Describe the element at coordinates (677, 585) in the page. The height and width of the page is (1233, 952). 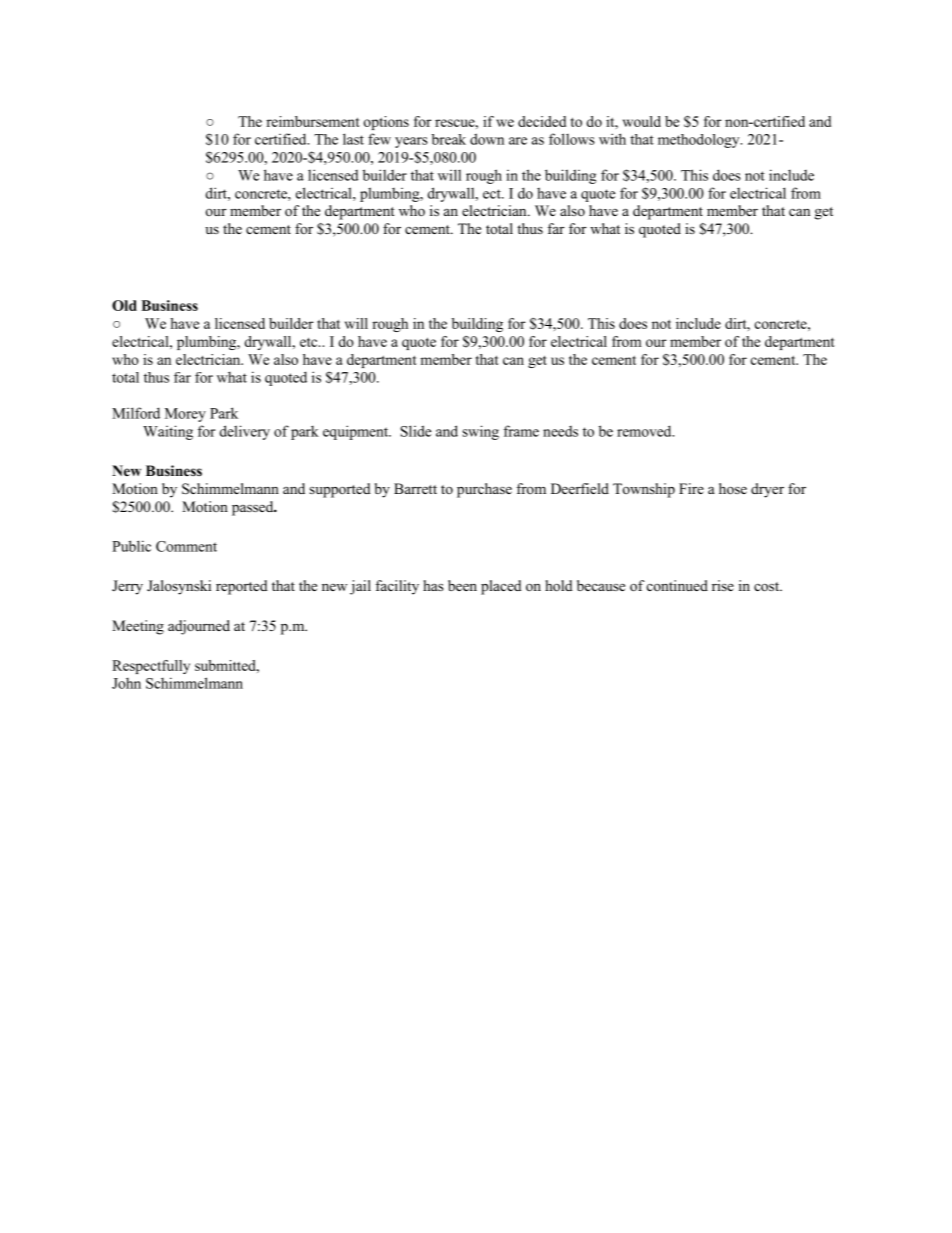
I see `continued` at that location.
